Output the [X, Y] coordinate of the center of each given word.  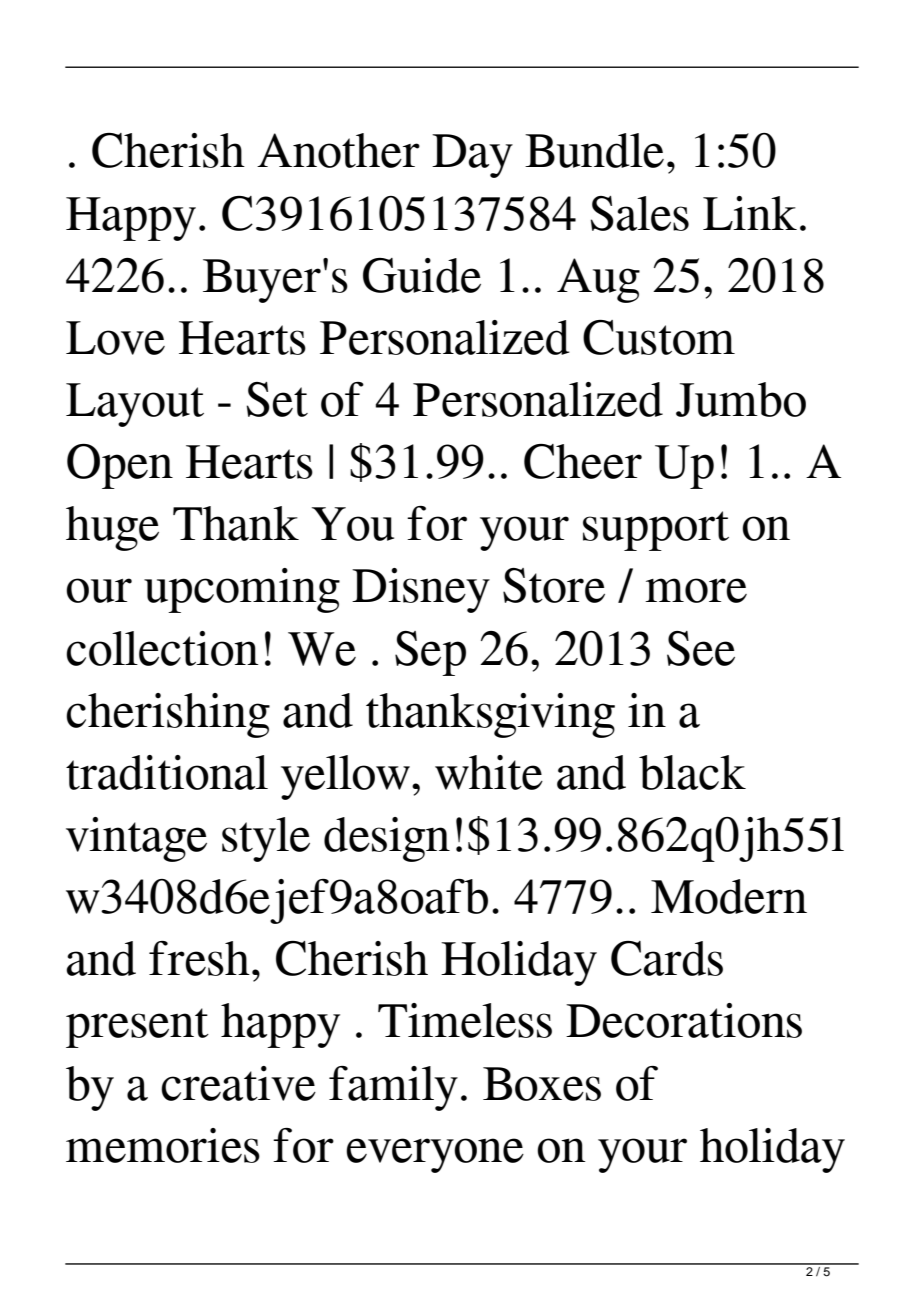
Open [120, 466]
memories [163, 1145]
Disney [421, 590]
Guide [422, 275]
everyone [435, 1155]
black [692, 772]
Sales [639, 213]
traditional [167, 772]
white [489, 772]
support [656, 531]
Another [338, 150]
